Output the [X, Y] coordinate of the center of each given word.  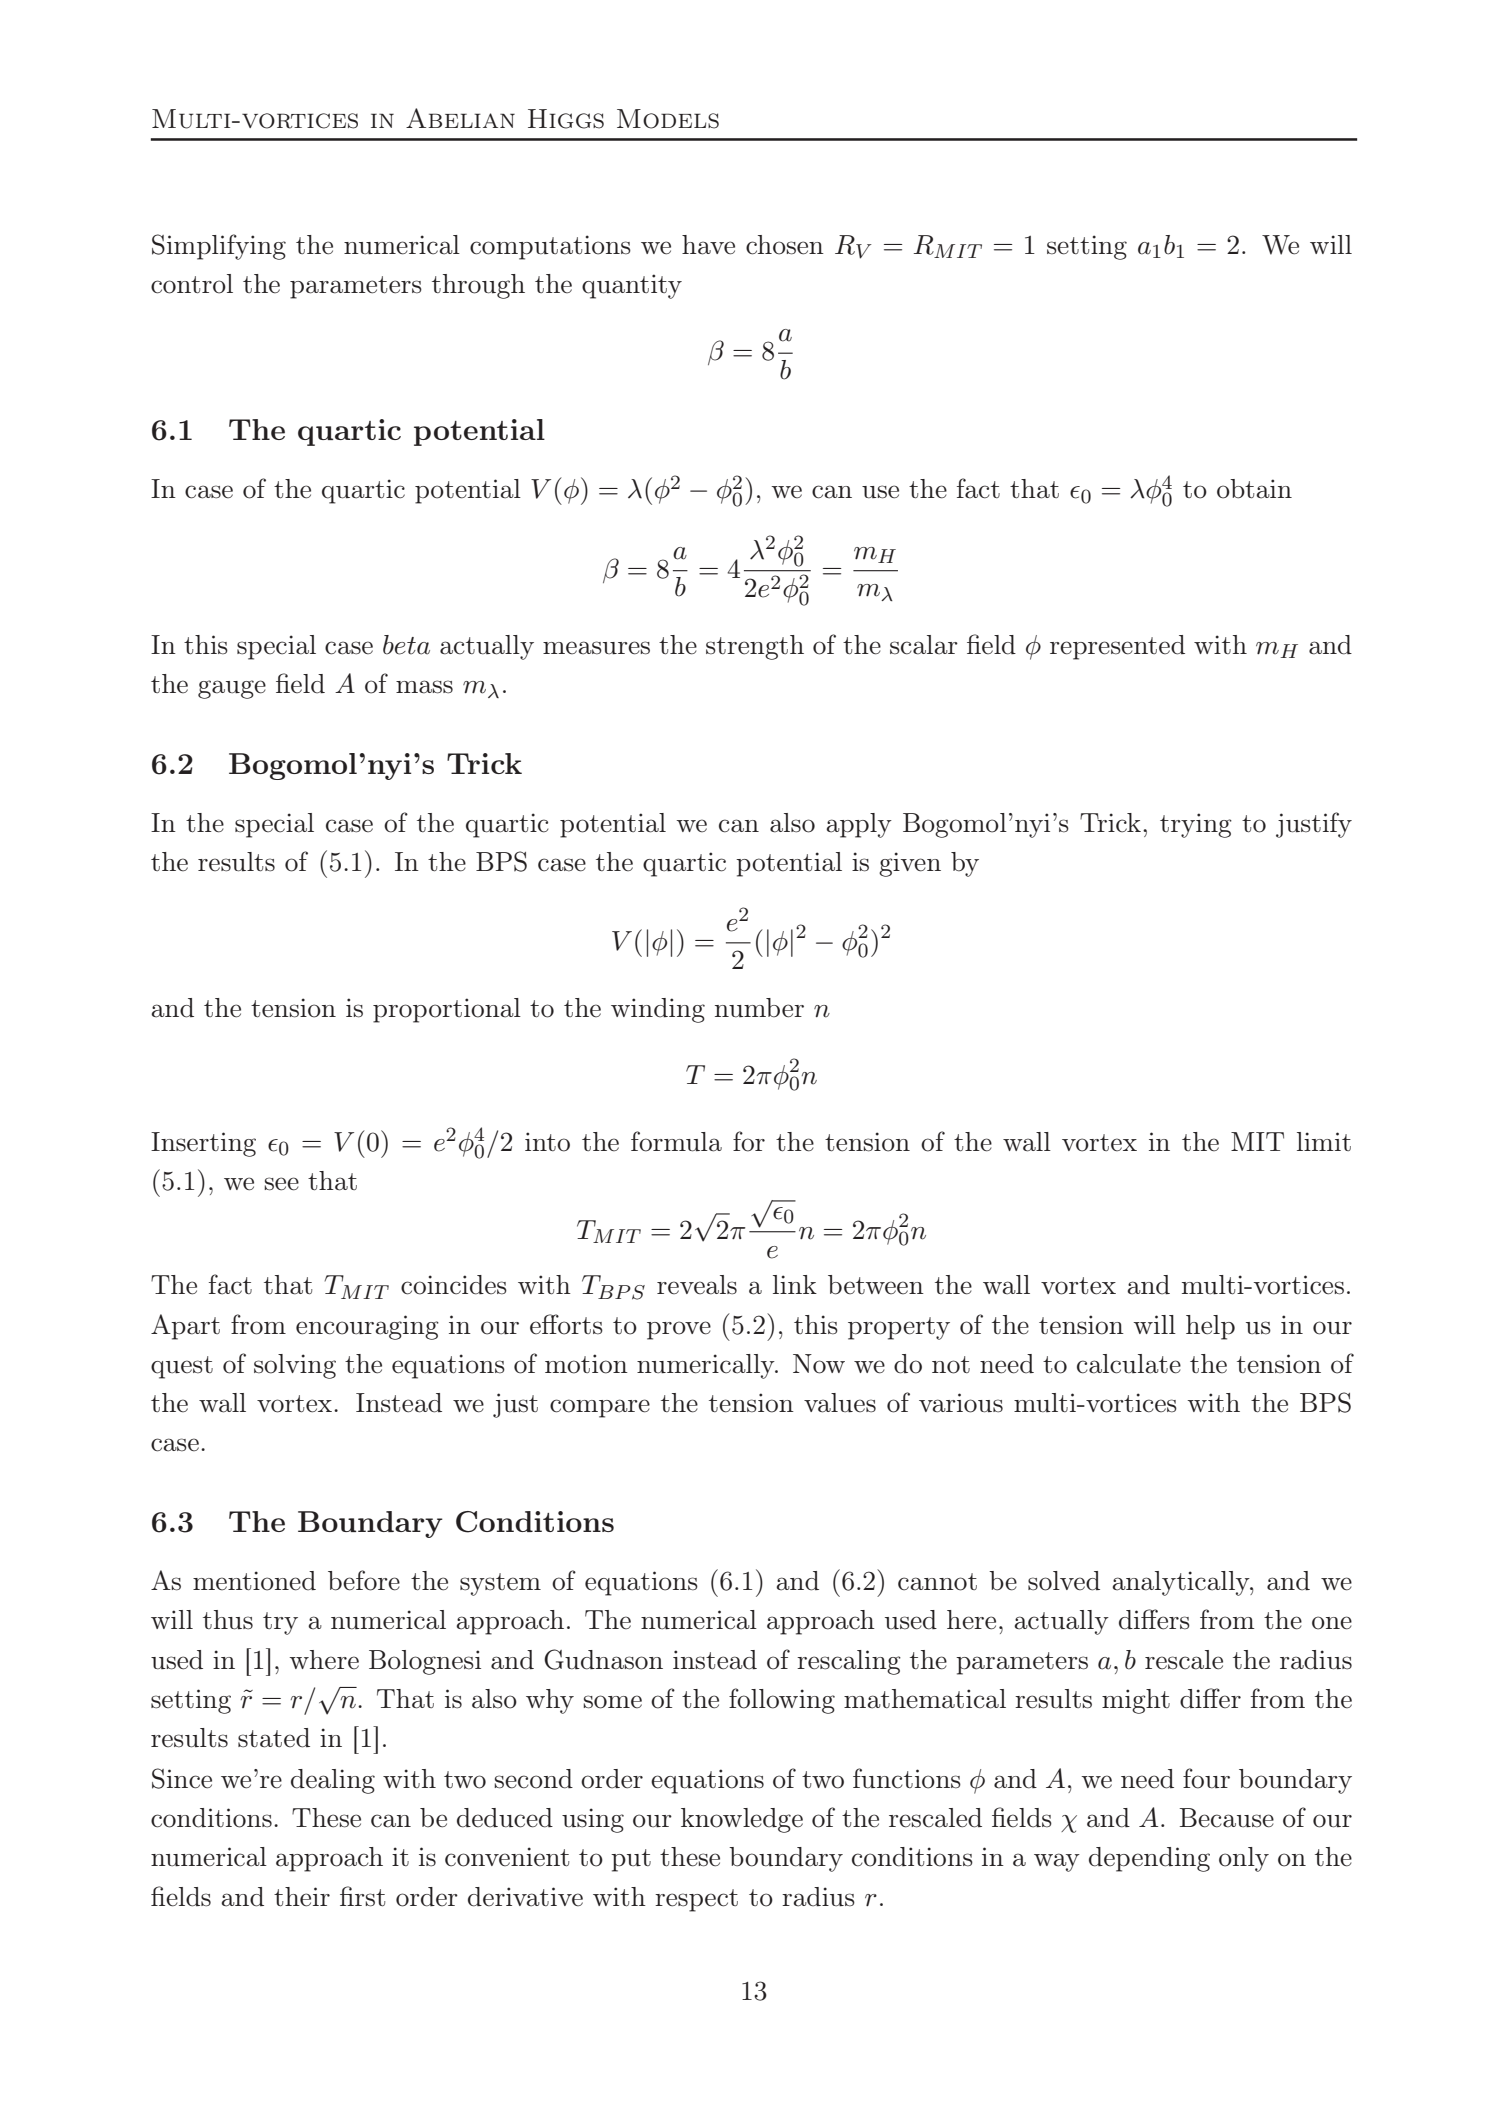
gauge [232, 689]
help [1210, 1327]
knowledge [742, 1820]
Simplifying [219, 247]
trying [1196, 825]
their [302, 1897]
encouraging [367, 1327]
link [795, 1284]
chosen [785, 245]
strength [755, 647]
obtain [1254, 489]
